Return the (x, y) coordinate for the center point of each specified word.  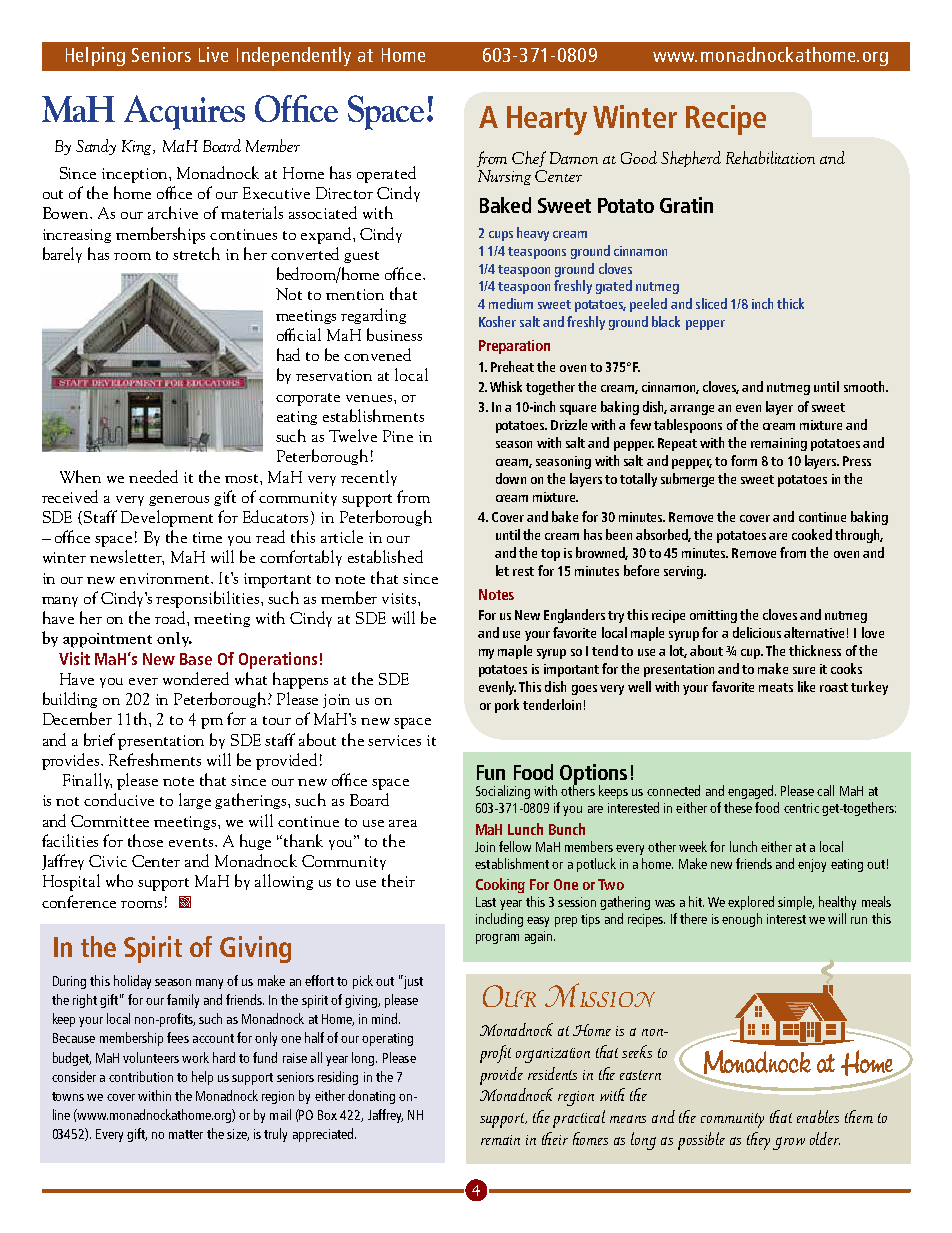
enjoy (812, 865)
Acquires (184, 112)
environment (166, 578)
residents (552, 1073)
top (550, 555)
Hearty (547, 120)
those (145, 840)
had (288, 354)
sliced (711, 303)
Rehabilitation (770, 157)
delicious (757, 632)
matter (186, 1134)
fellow (515, 846)
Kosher (497, 321)
